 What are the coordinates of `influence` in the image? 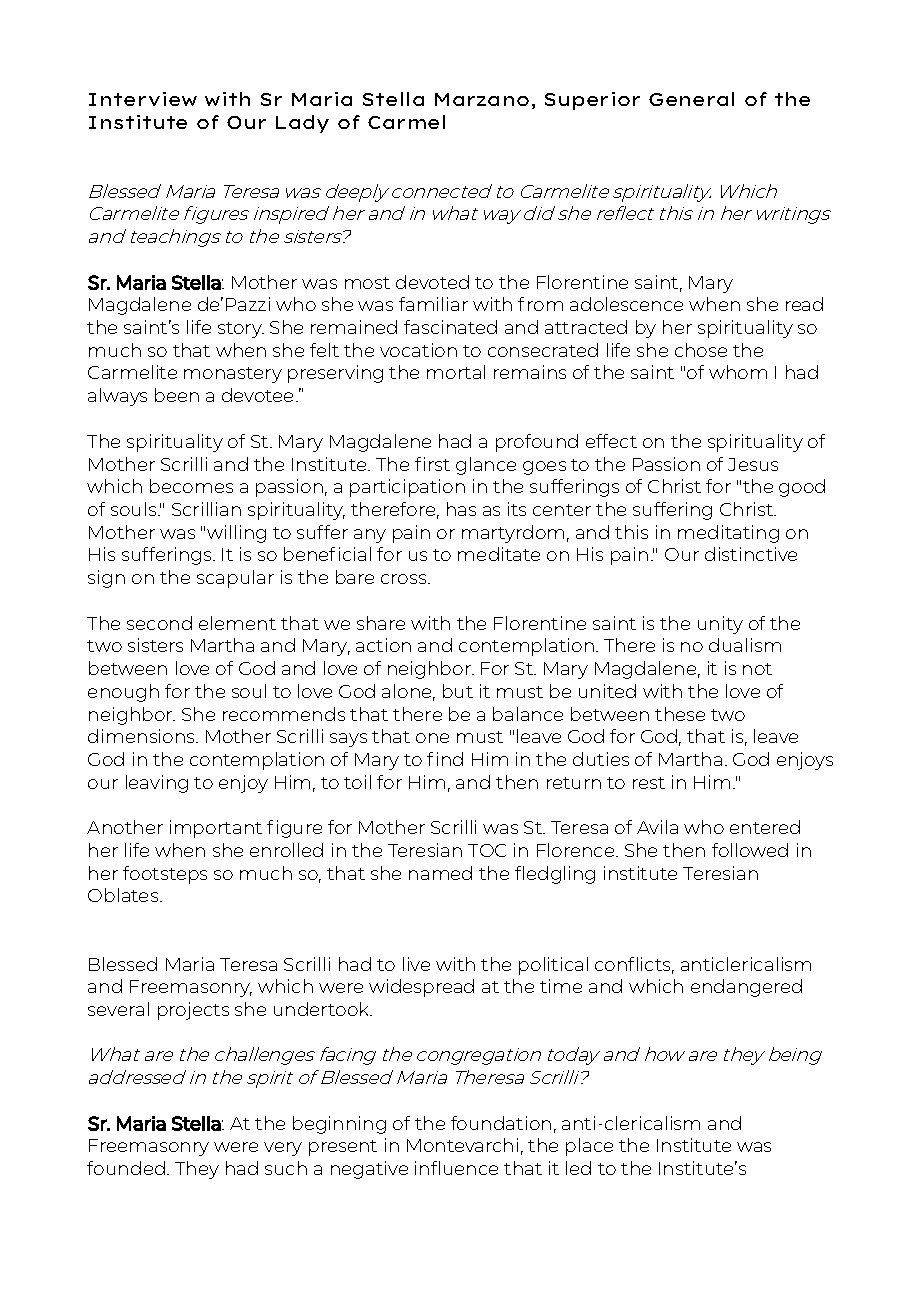 It's located at (456, 1168).
